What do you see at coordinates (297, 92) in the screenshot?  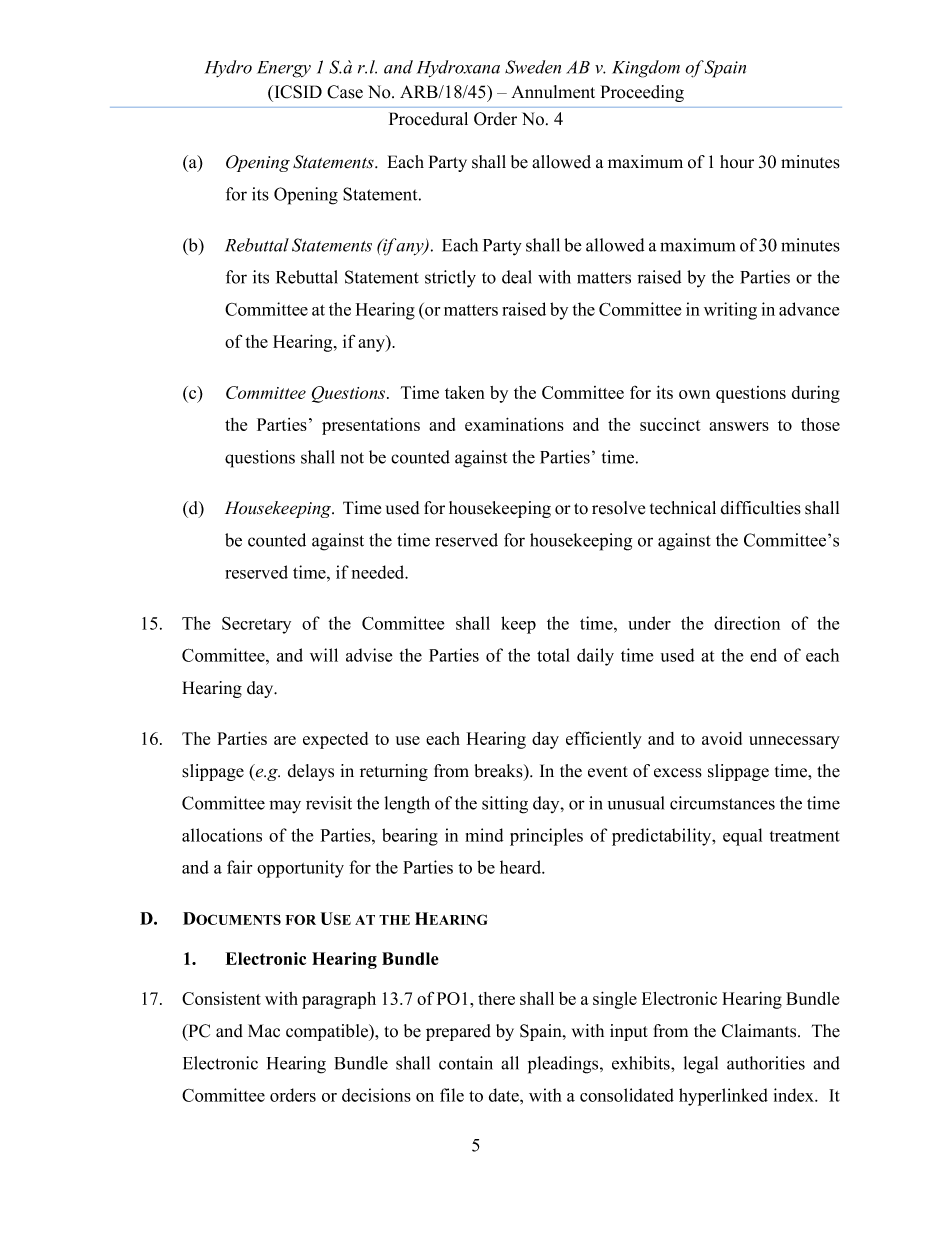 I see `ICSID` at bounding box center [297, 92].
